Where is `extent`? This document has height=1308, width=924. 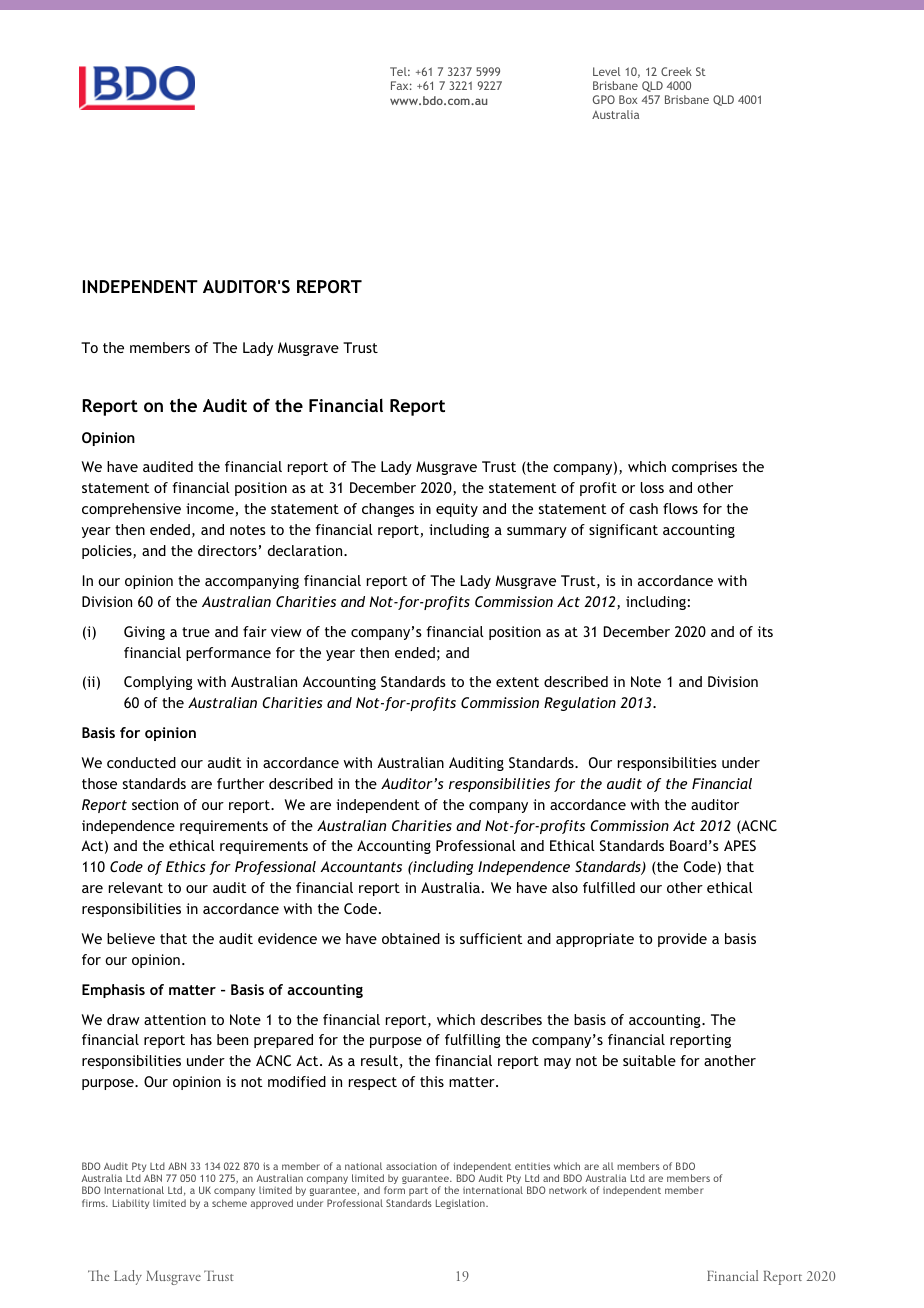 extent is located at coordinates (517, 682).
